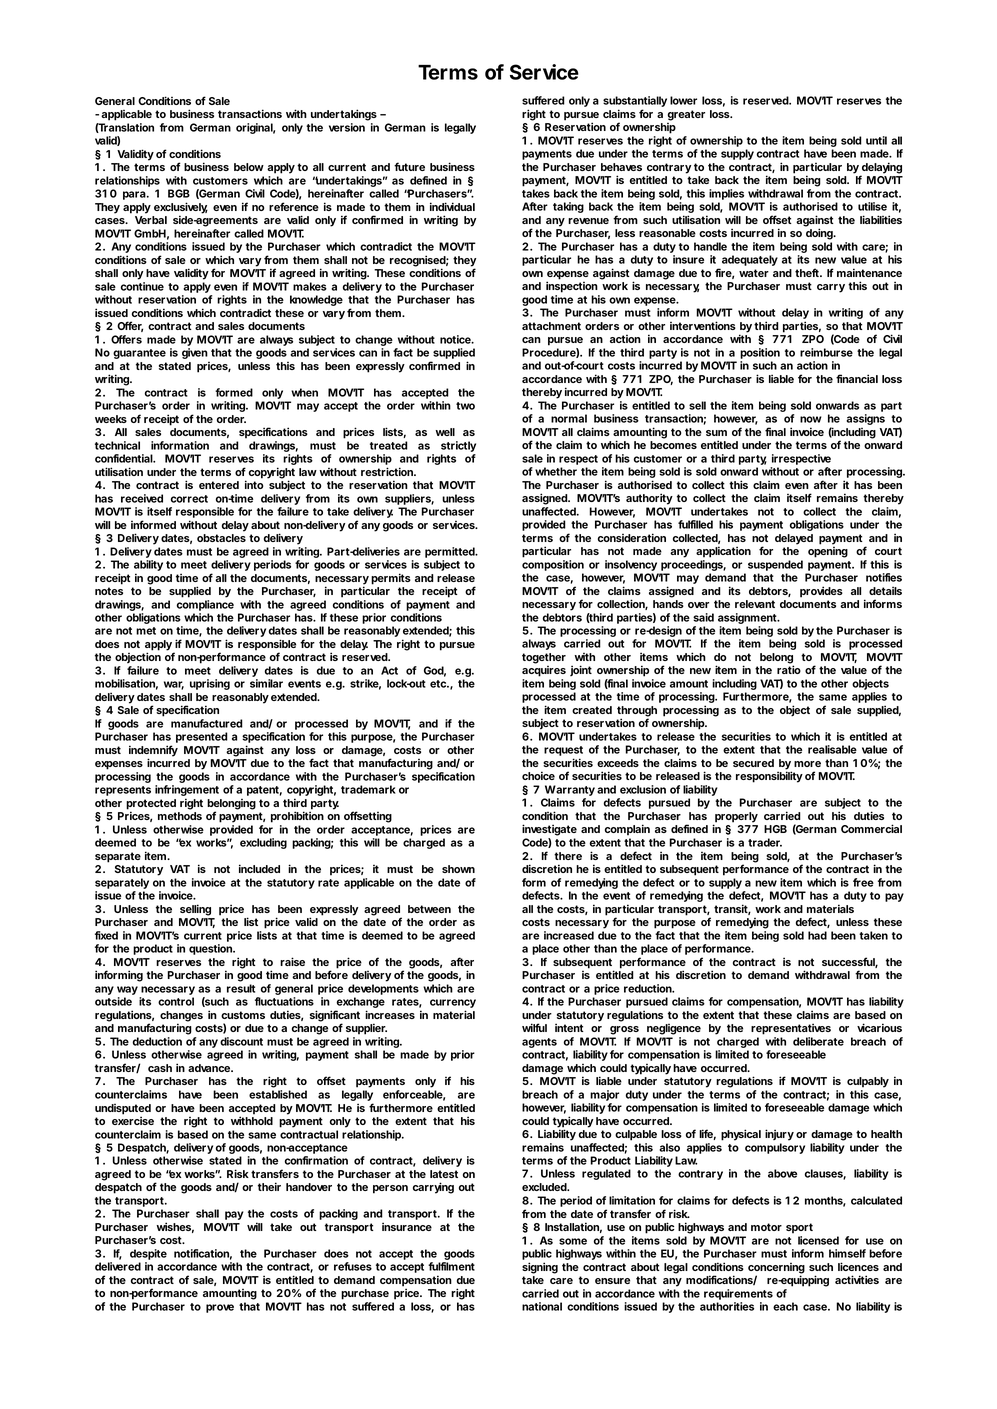  I want to click on included, so click(259, 868).
